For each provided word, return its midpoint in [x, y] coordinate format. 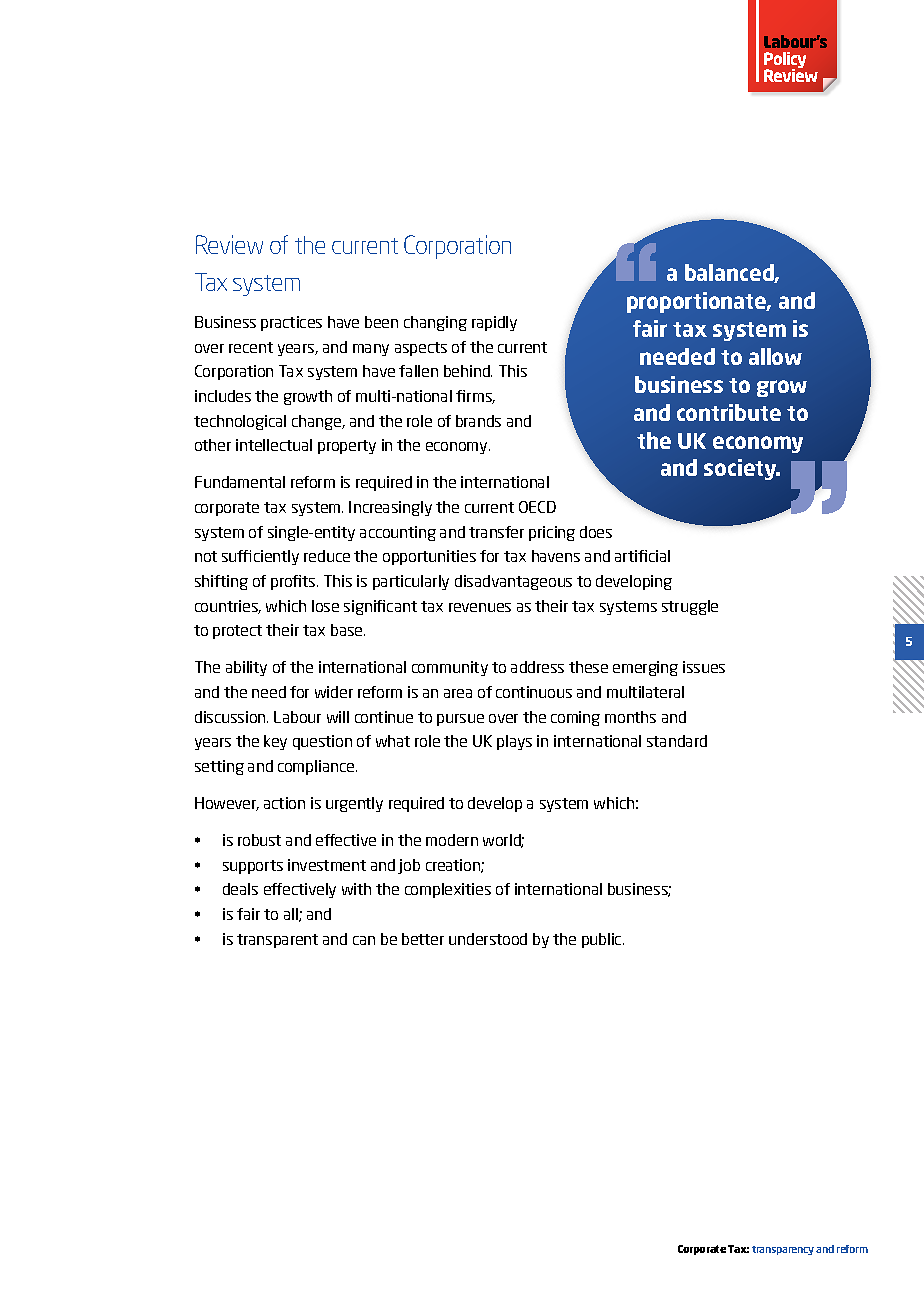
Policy [785, 61]
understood [488, 939]
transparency [783, 1250]
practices [291, 323]
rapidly [494, 323]
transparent [277, 941]
